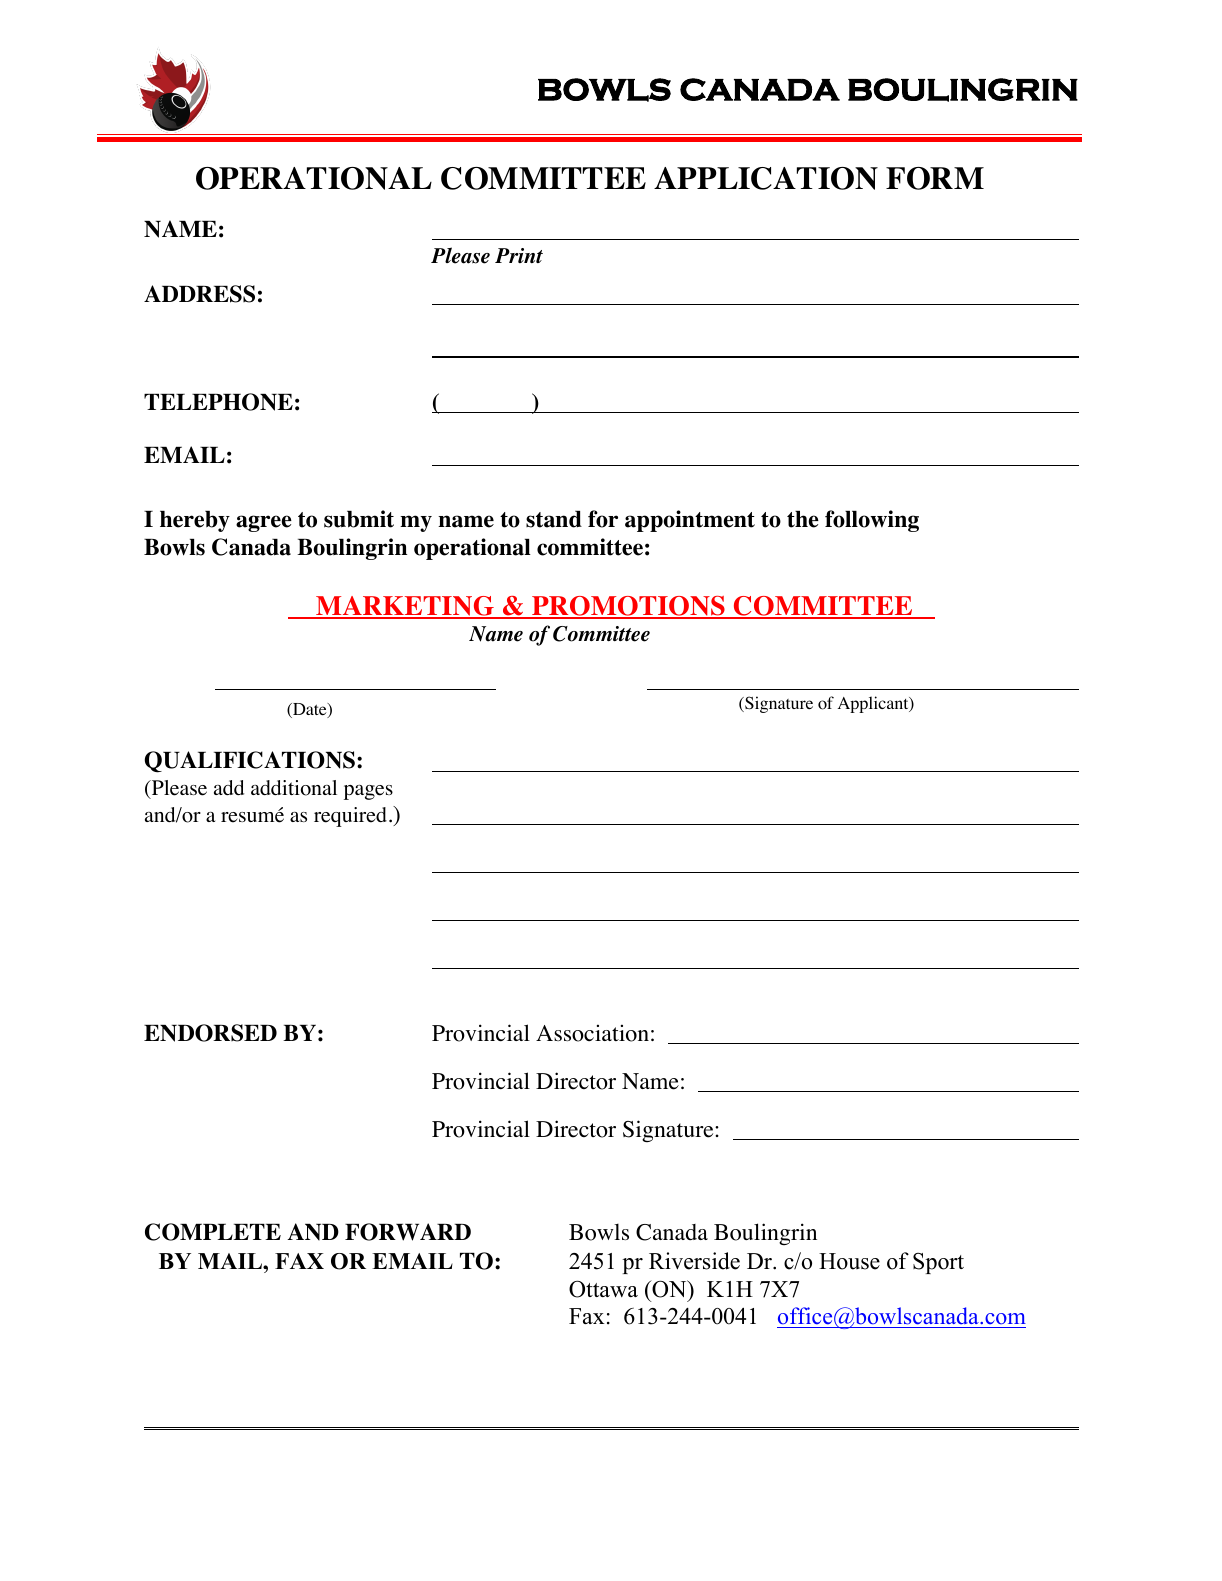 This screenshot has height=1581, width=1222. Describe the element at coordinates (603, 1289) in the screenshot. I see `Ottawa` at that location.
